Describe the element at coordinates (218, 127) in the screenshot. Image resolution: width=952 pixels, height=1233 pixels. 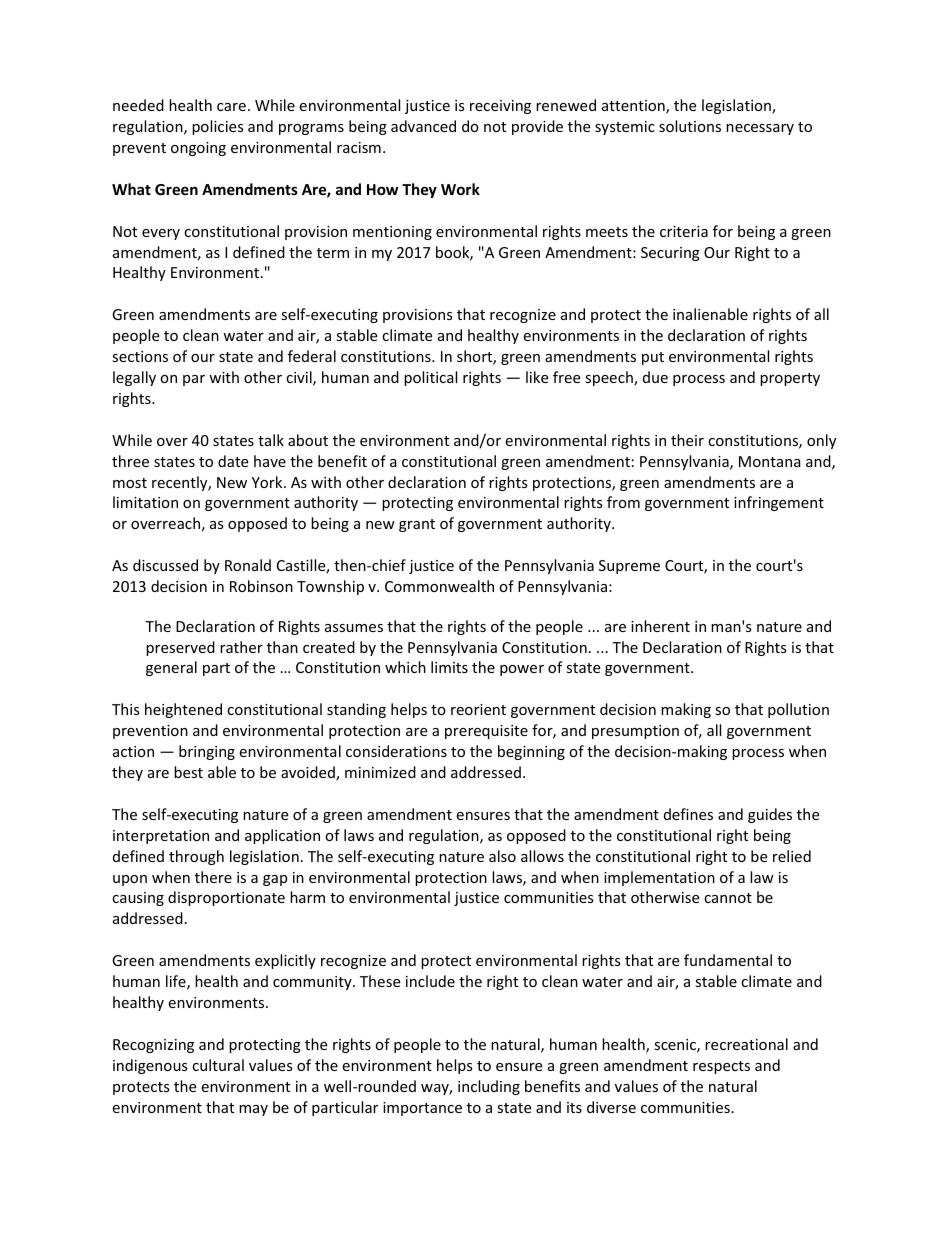
I see `policies` at that location.
